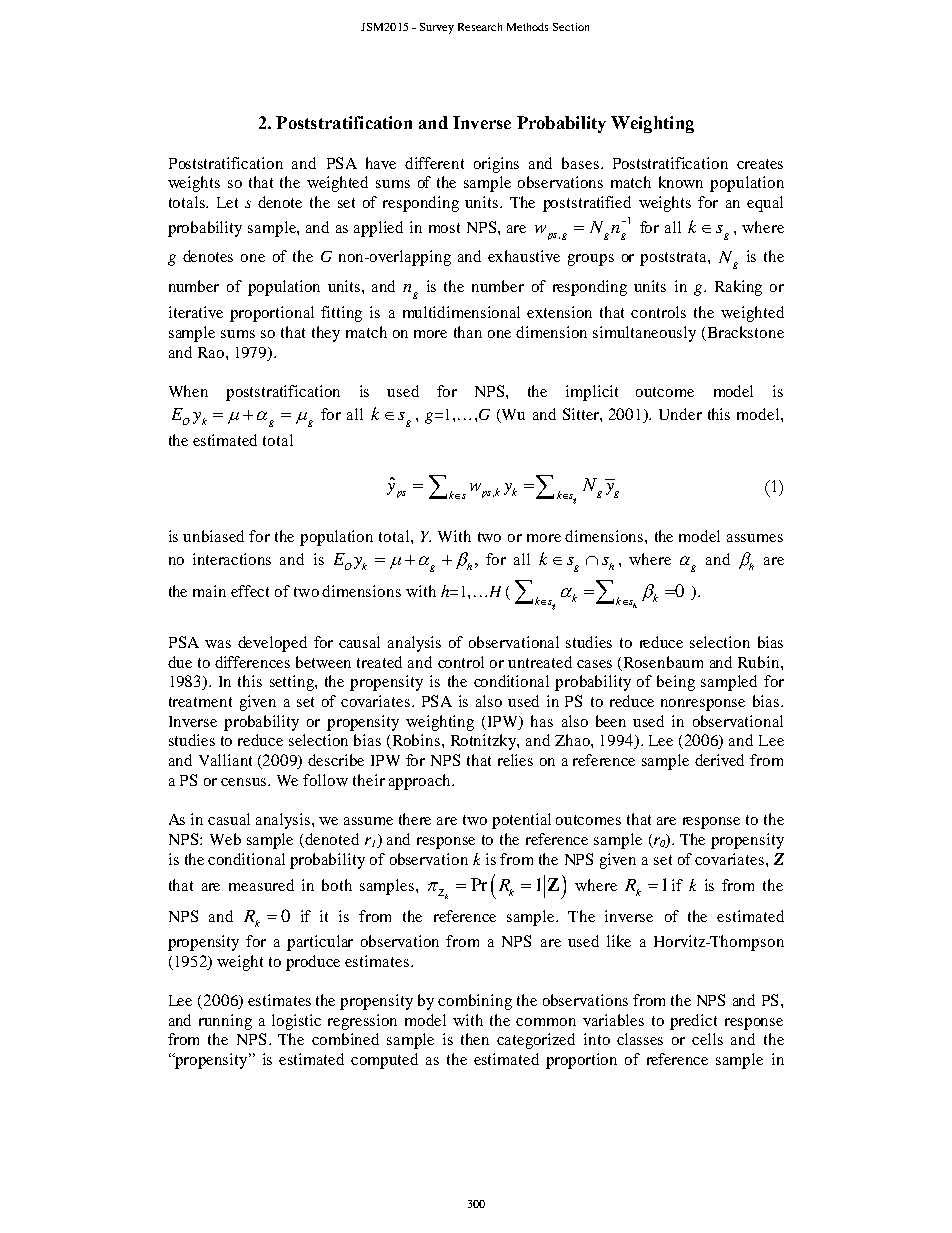 This screenshot has height=1233, width=952. I want to click on differences, so click(252, 662).
